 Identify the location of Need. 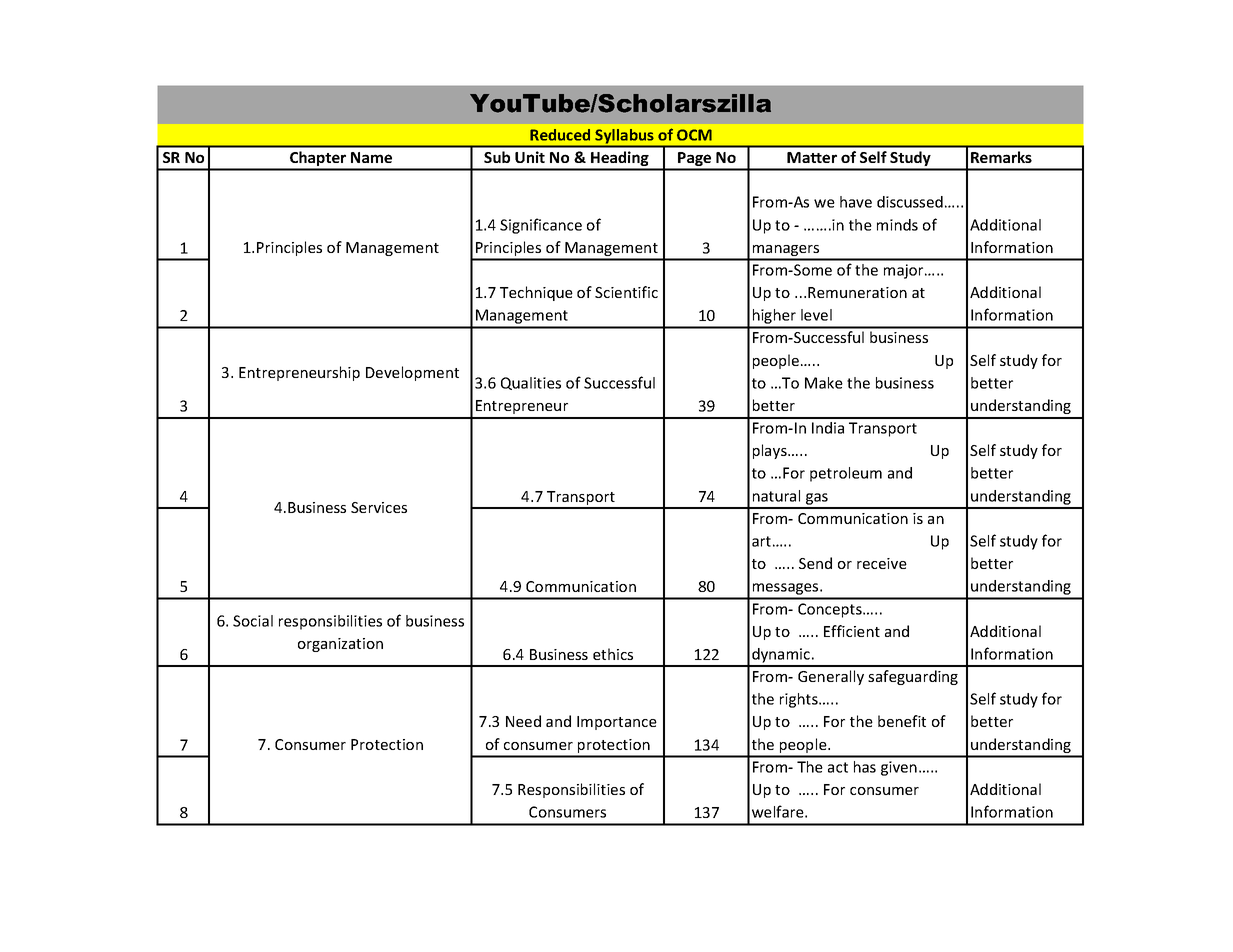
(523, 721).
